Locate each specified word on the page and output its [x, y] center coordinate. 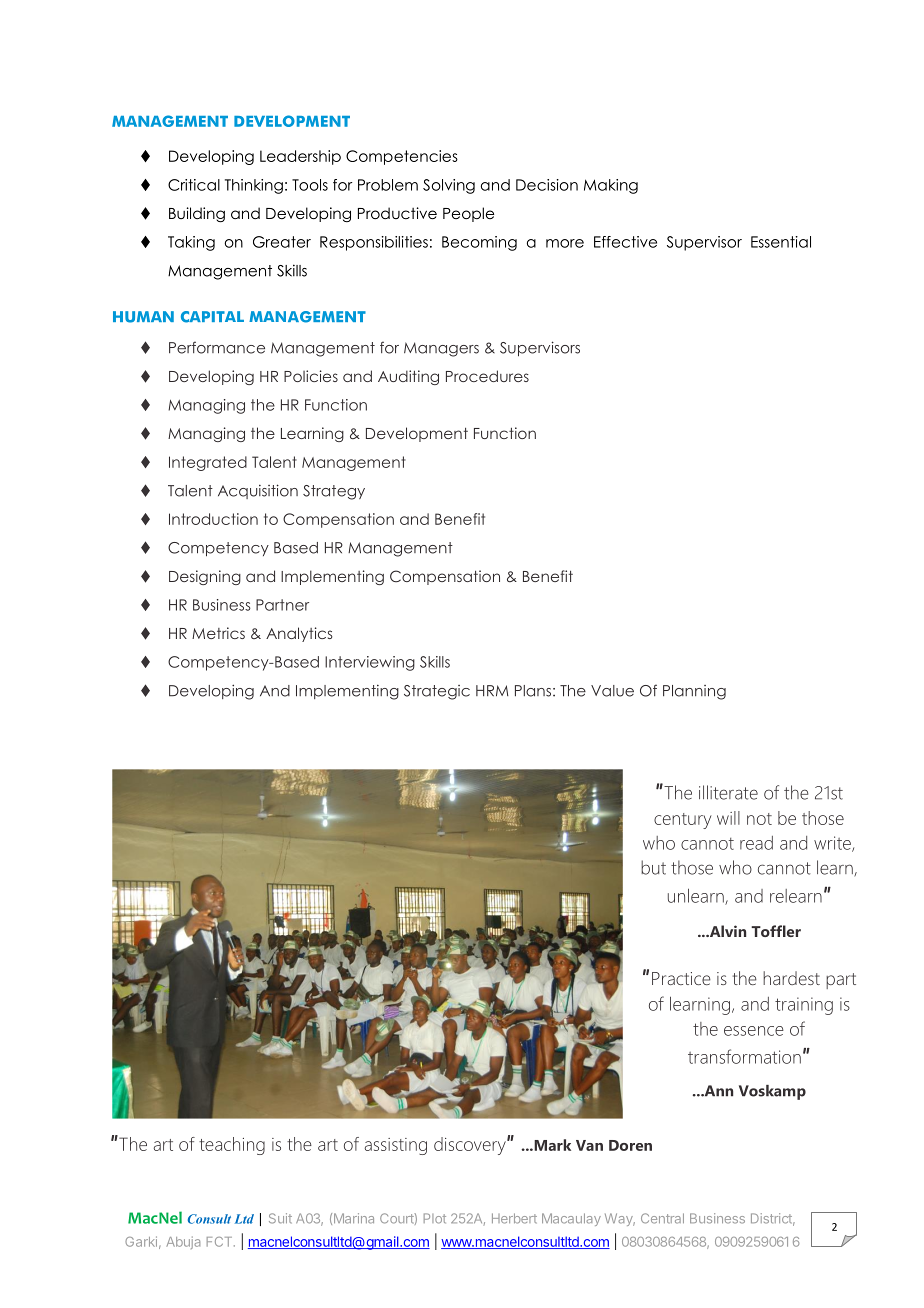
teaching [232, 1146]
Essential [781, 242]
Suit [280, 1218]
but [653, 867]
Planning [694, 692]
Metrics [218, 633]
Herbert [514, 1218]
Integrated [208, 463]
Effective [625, 242]
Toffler [776, 931]
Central [662, 1218]
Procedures [487, 376]
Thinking [254, 186]
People [468, 214]
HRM [492, 691]
